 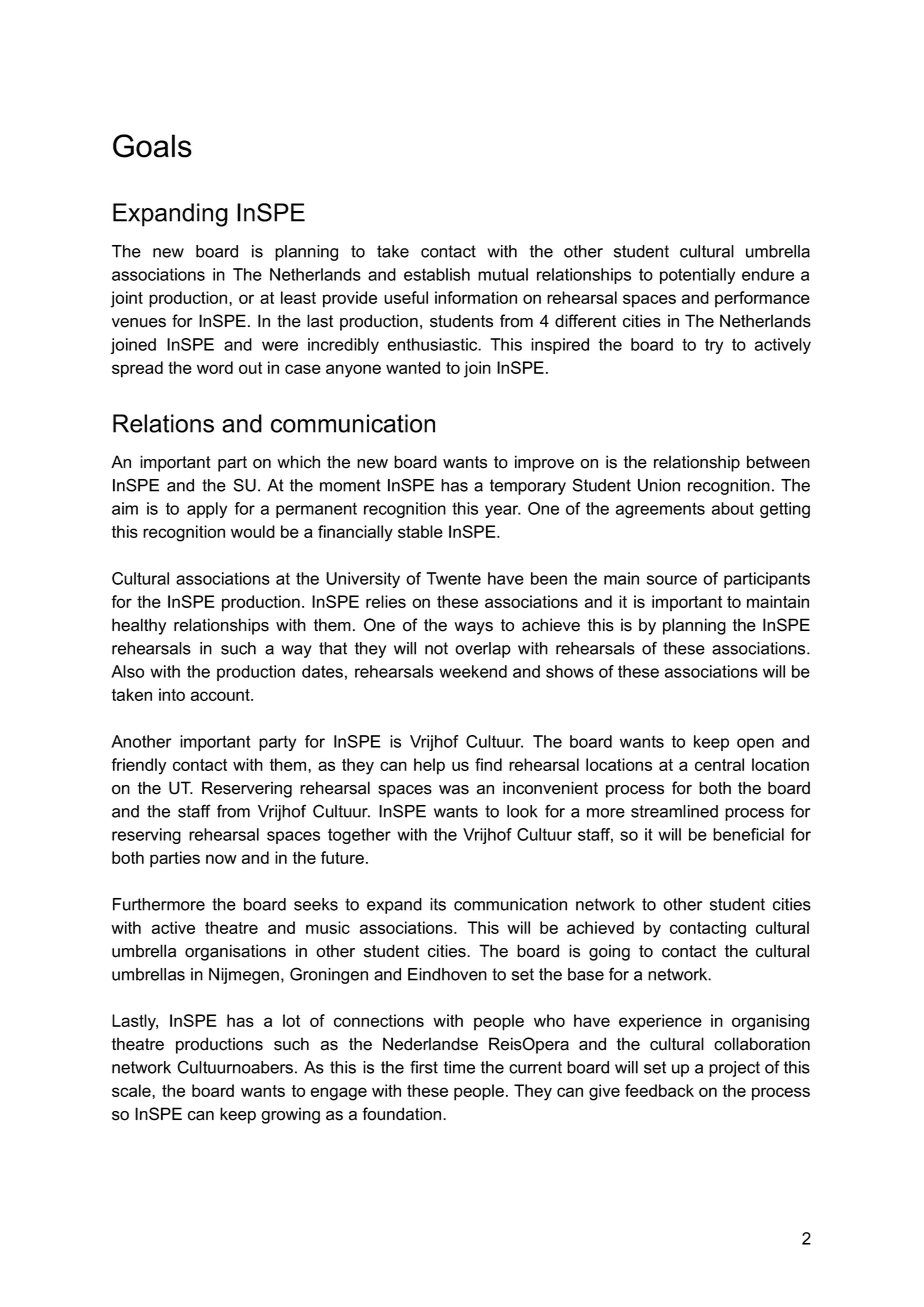 What do you see at coordinates (215, 367) in the screenshot?
I see `word` at bounding box center [215, 367].
